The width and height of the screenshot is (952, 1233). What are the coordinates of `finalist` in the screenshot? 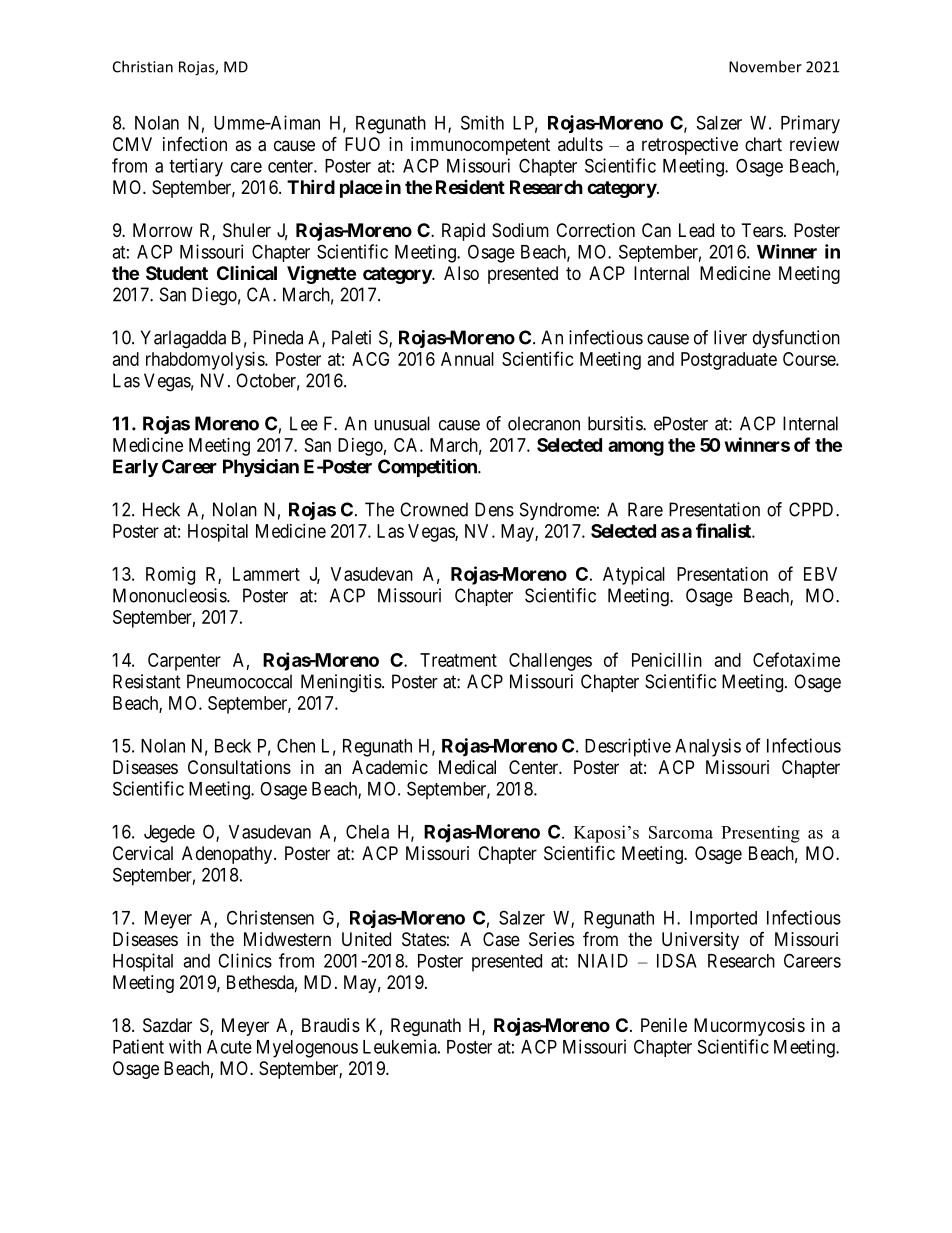 It's located at (724, 530).
